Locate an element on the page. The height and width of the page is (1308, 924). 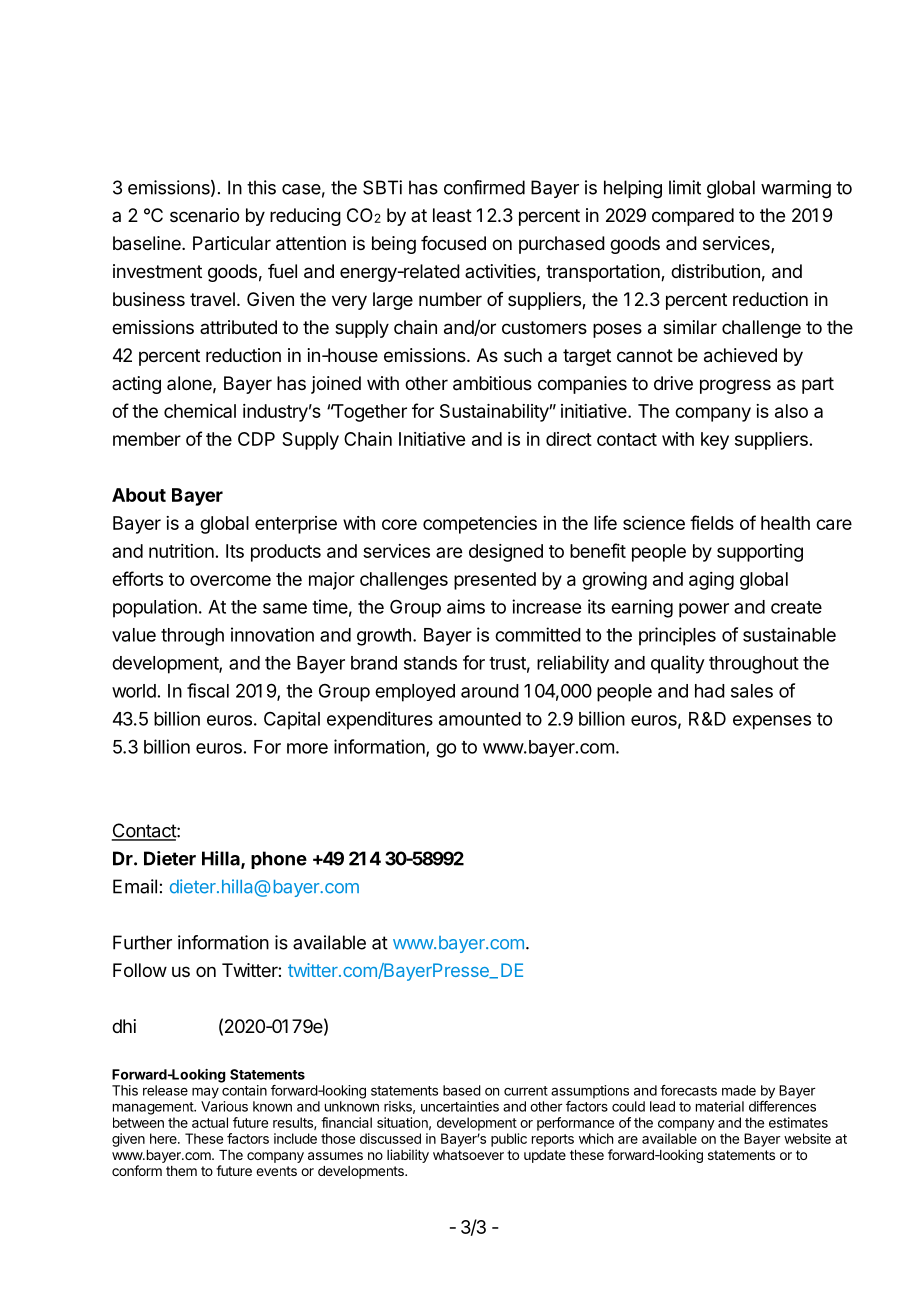
Further is located at coordinates (142, 942).
